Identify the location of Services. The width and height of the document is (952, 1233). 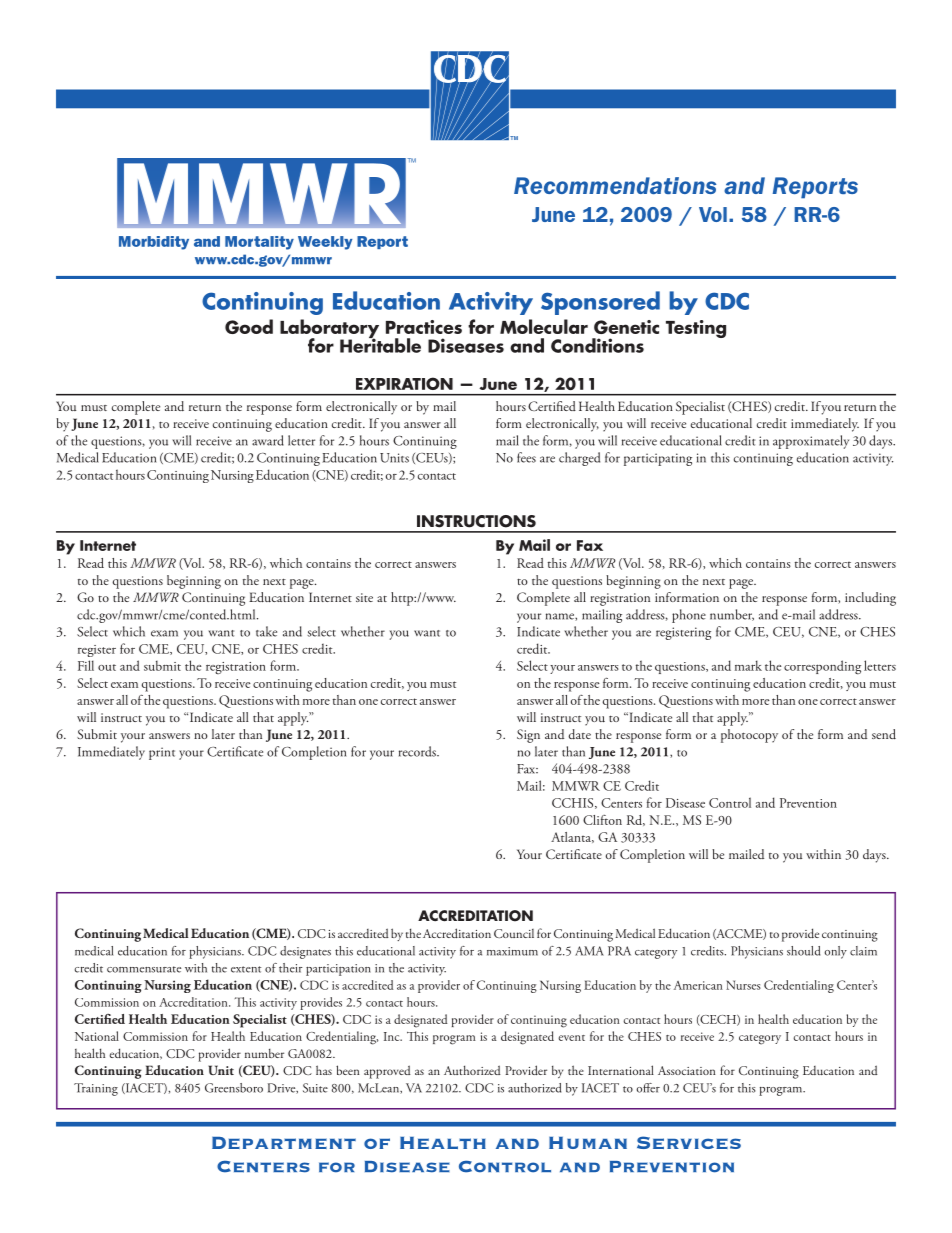
(689, 1142).
